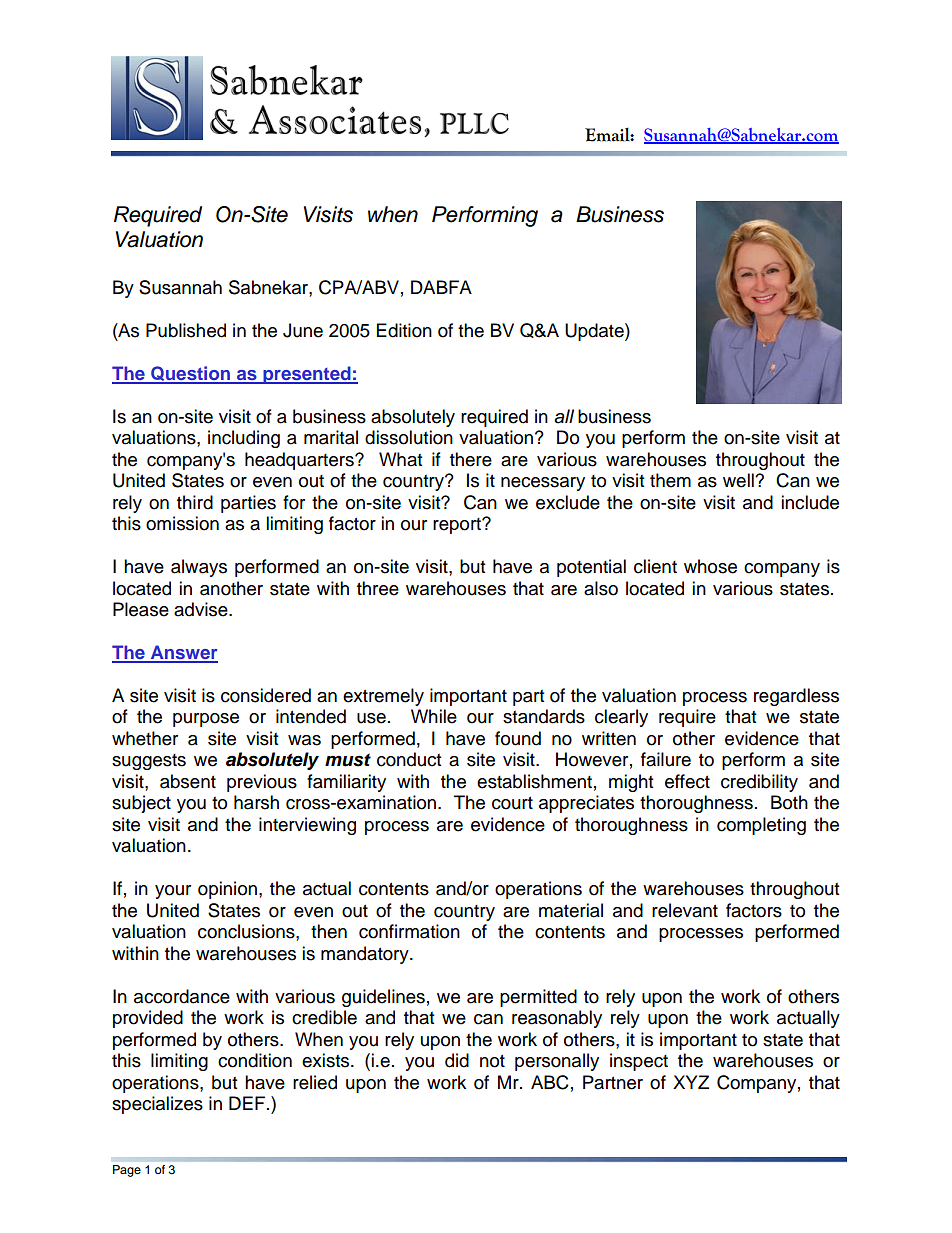 The height and width of the screenshot is (1233, 952). Describe the element at coordinates (550, 1082) in the screenshot. I see `ABC` at that location.
